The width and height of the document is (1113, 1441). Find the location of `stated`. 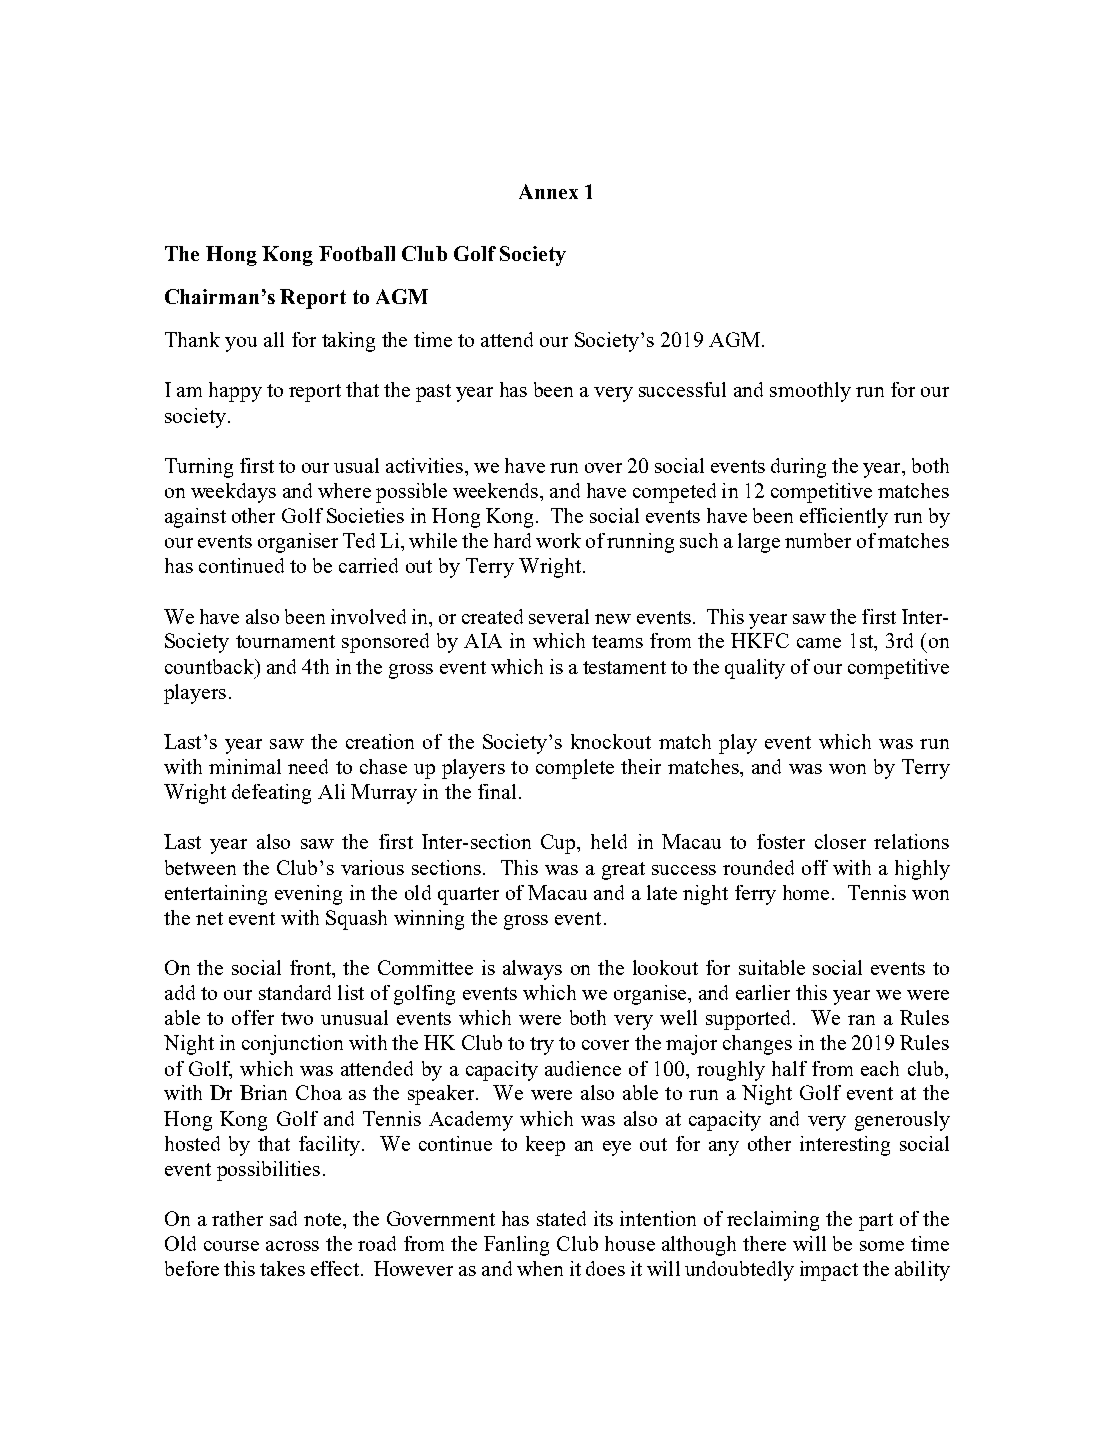

stated is located at coordinates (561, 1218).
